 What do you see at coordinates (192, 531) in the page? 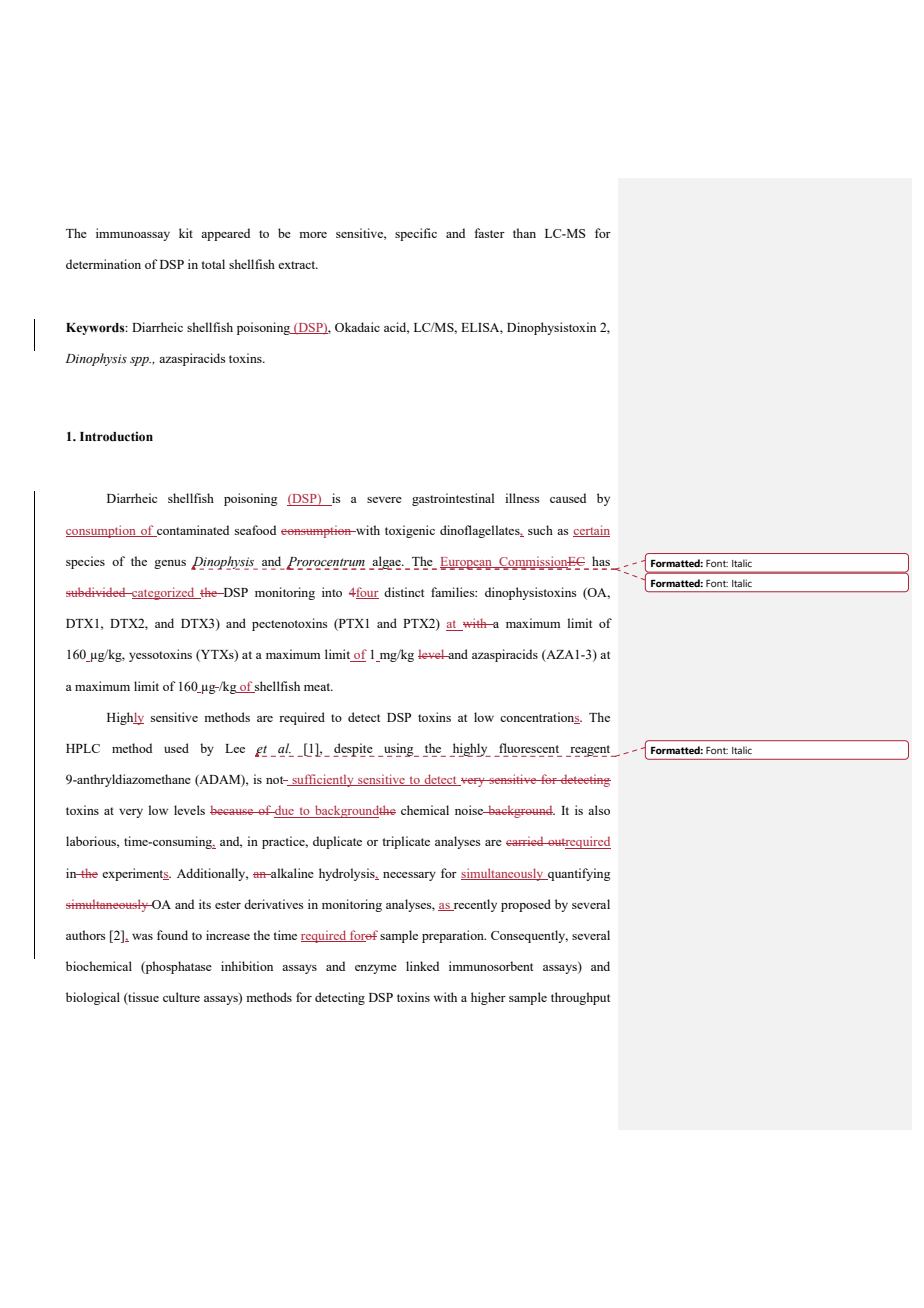
I see `contaminated` at bounding box center [192, 531].
